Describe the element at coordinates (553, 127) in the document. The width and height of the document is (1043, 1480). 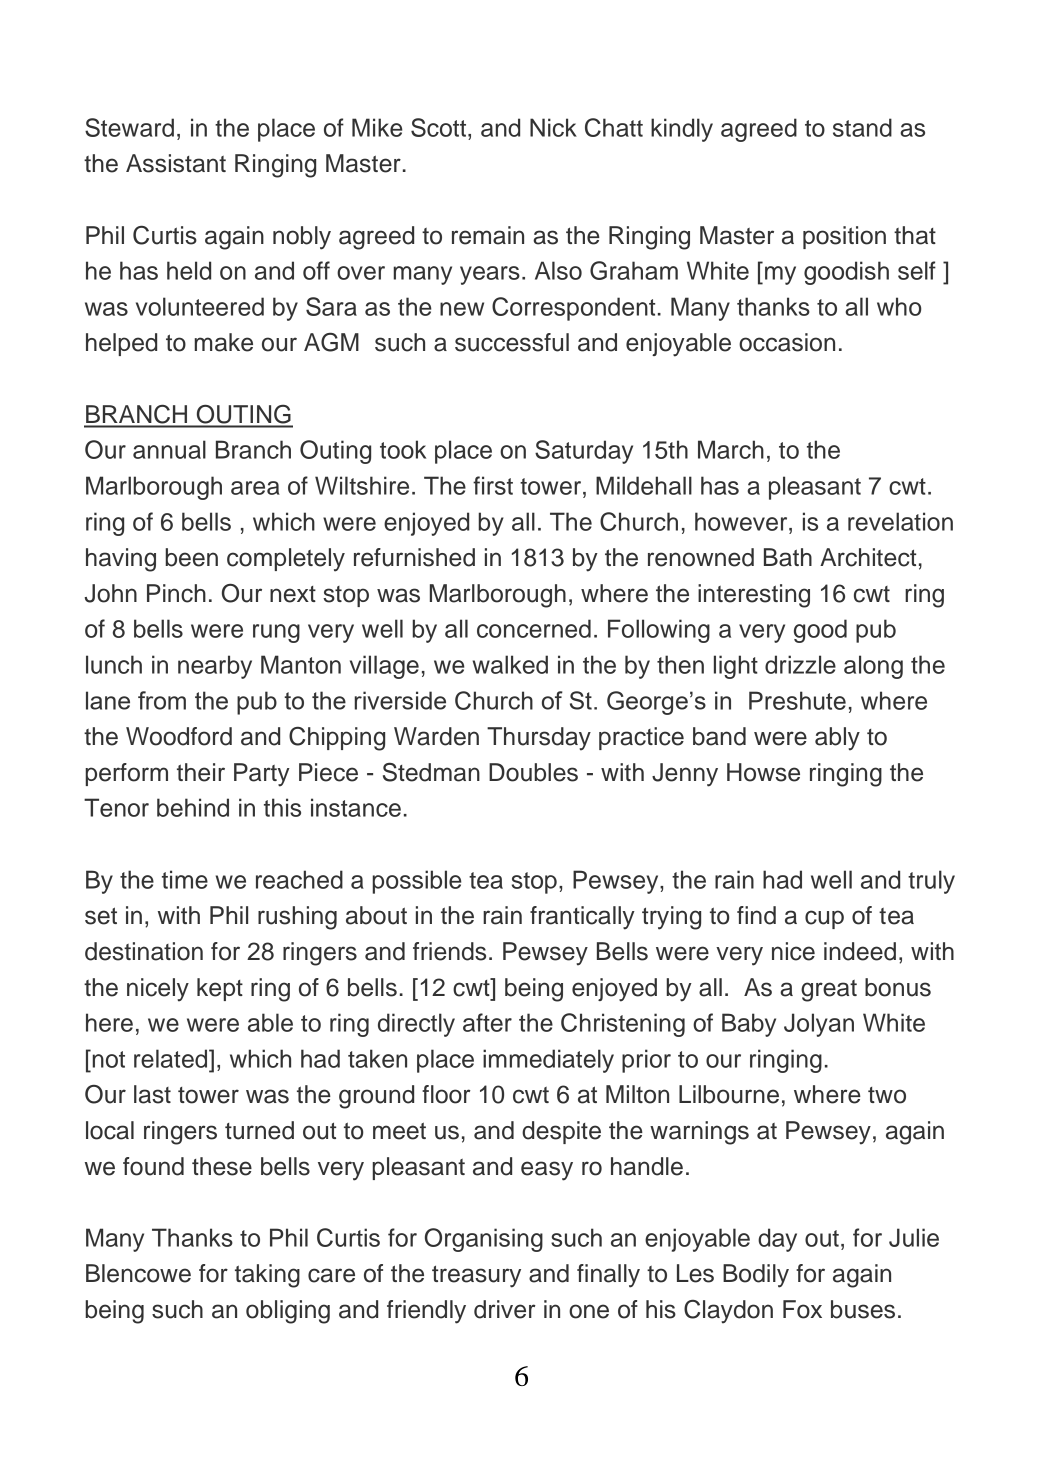
I see `Nick` at that location.
